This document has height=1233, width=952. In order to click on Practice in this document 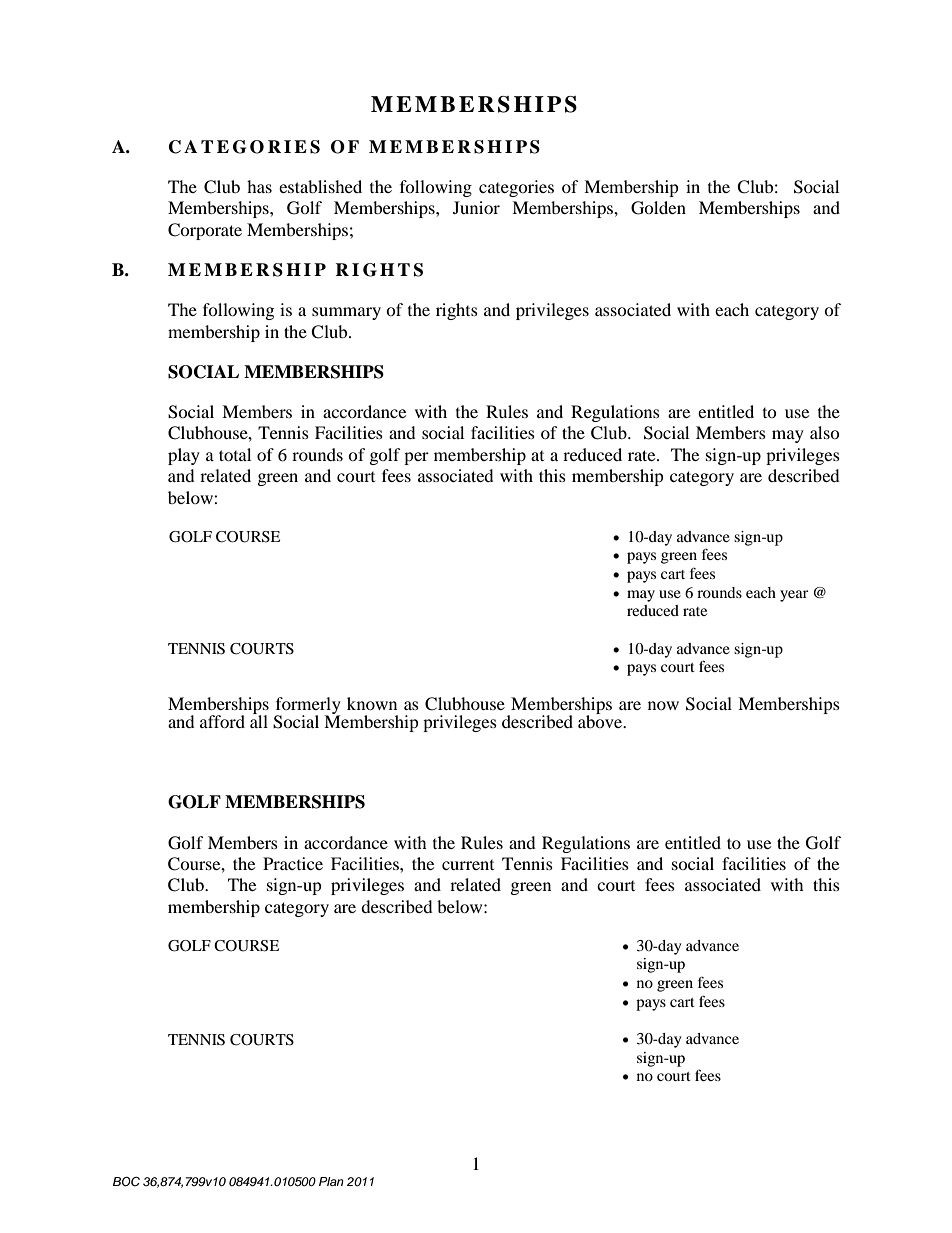, I will do `click(293, 863)`.
